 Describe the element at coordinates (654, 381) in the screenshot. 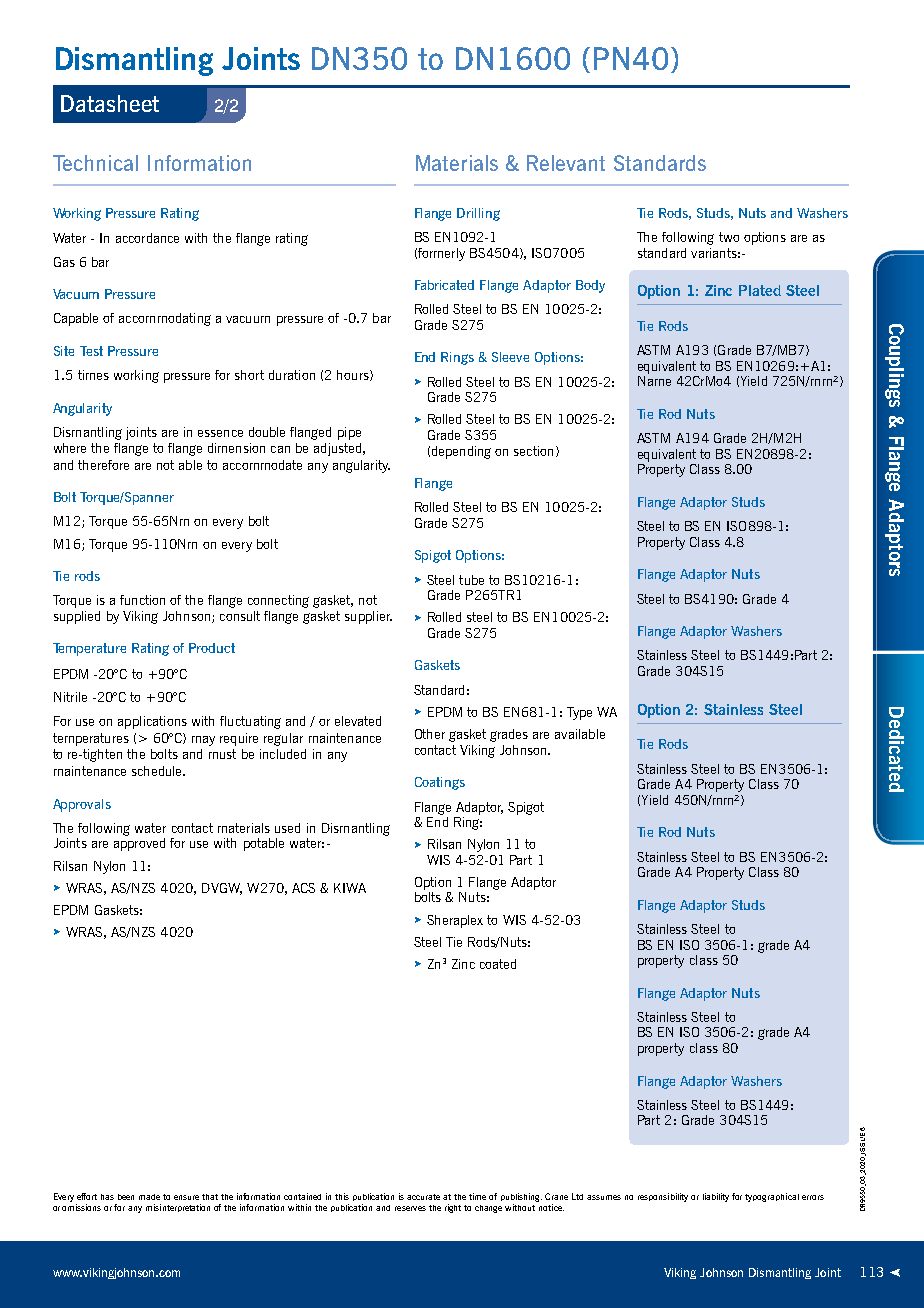

I see `Name` at that location.
